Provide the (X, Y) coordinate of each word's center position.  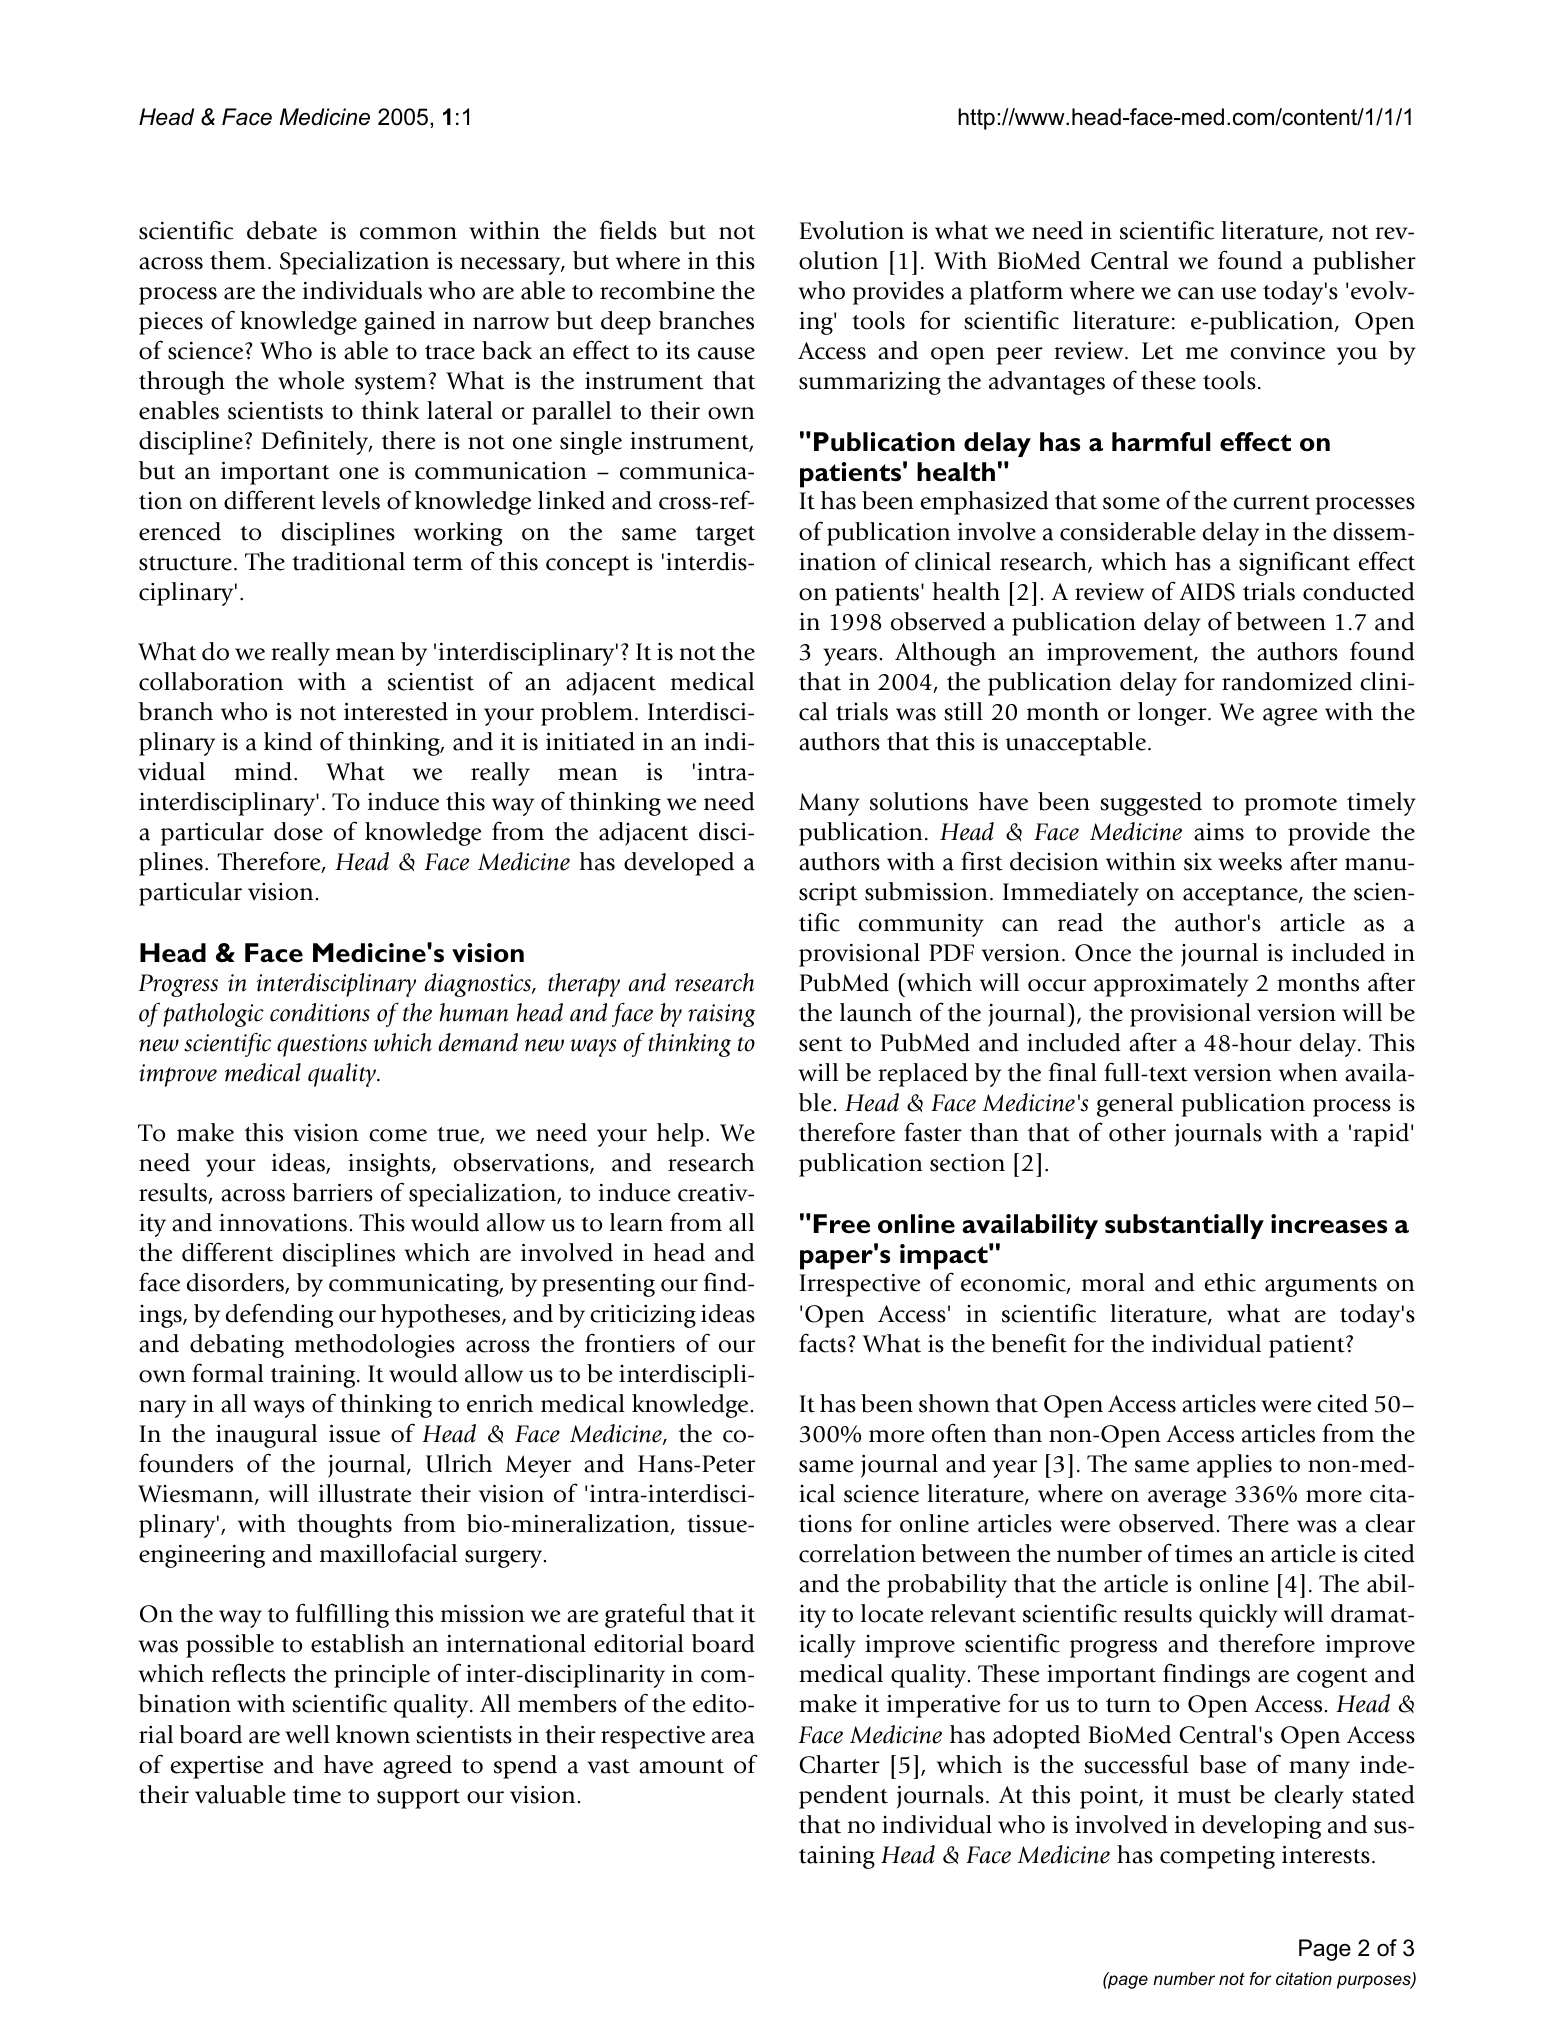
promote (1290, 806)
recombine (657, 290)
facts (822, 1343)
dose (298, 831)
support (418, 1799)
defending (280, 1315)
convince (1277, 351)
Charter (840, 1764)
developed (679, 864)
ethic (1230, 1282)
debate (282, 230)
